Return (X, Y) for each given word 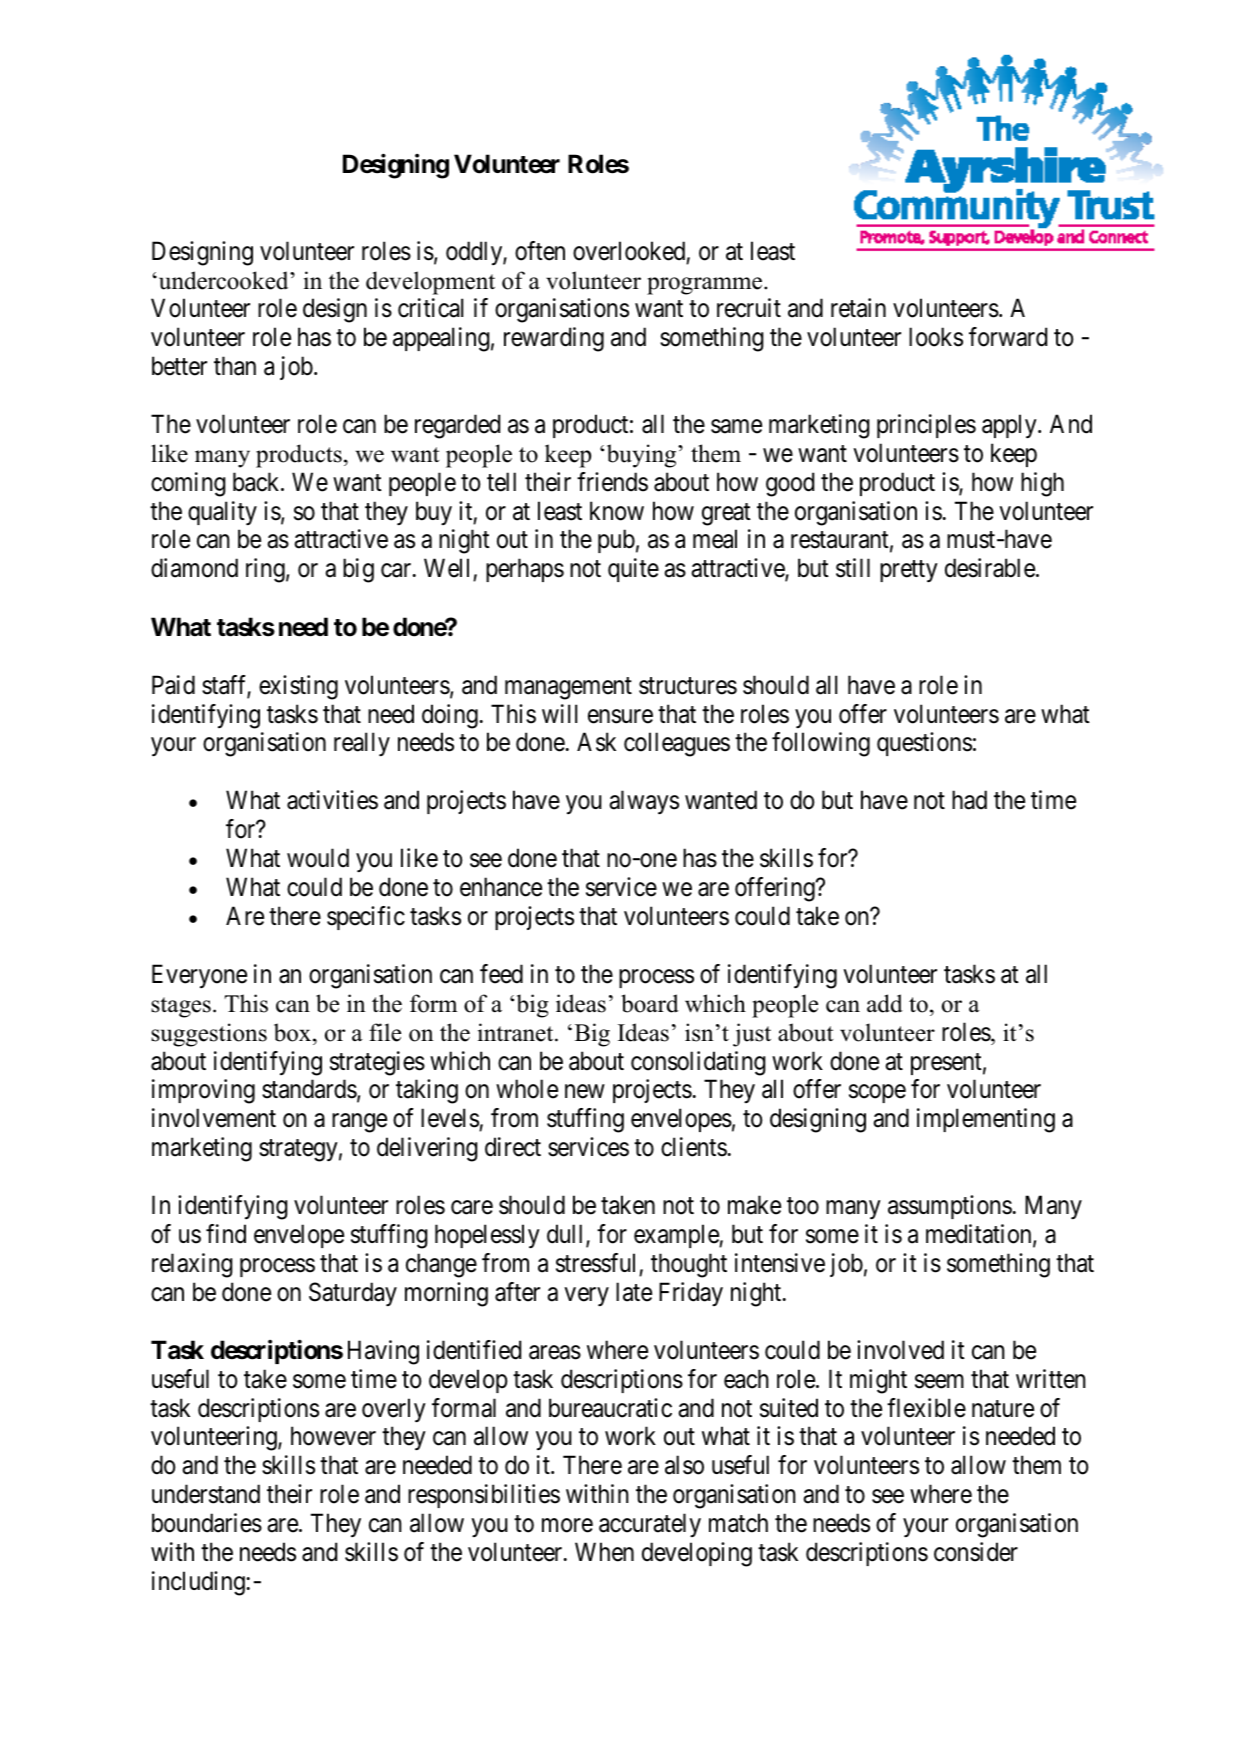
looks (936, 337)
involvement (214, 1118)
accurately (650, 1525)
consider (976, 1552)
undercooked (225, 280)
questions (924, 744)
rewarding (554, 339)
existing (298, 687)
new (584, 1092)
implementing (986, 1120)
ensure (620, 716)
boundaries (207, 1523)
